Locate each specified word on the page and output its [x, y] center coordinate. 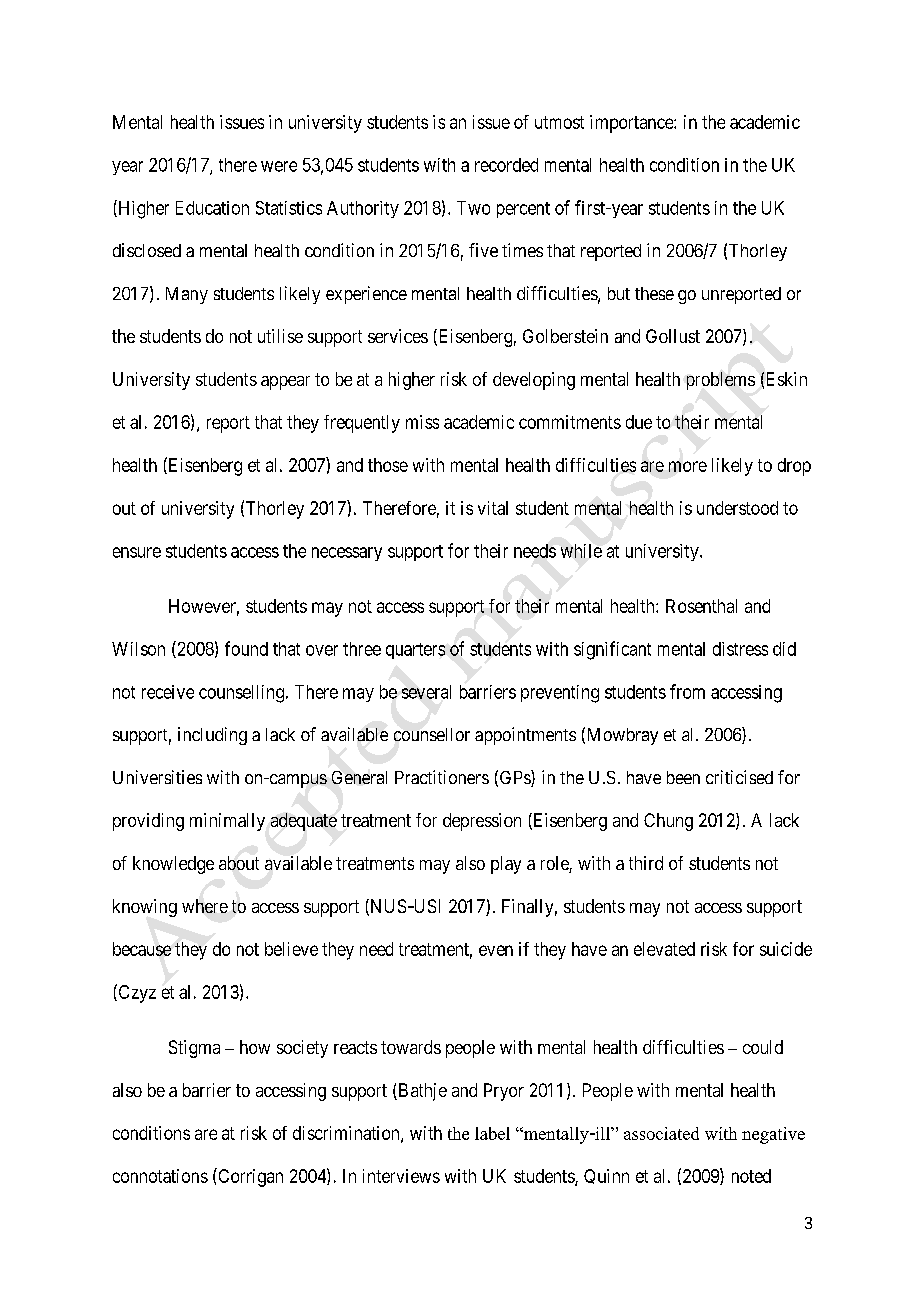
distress [740, 649]
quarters [415, 651]
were [279, 166]
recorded [506, 165]
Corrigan [249, 1177]
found [246, 648]
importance [632, 124]
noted [751, 1176]
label [492, 1133]
